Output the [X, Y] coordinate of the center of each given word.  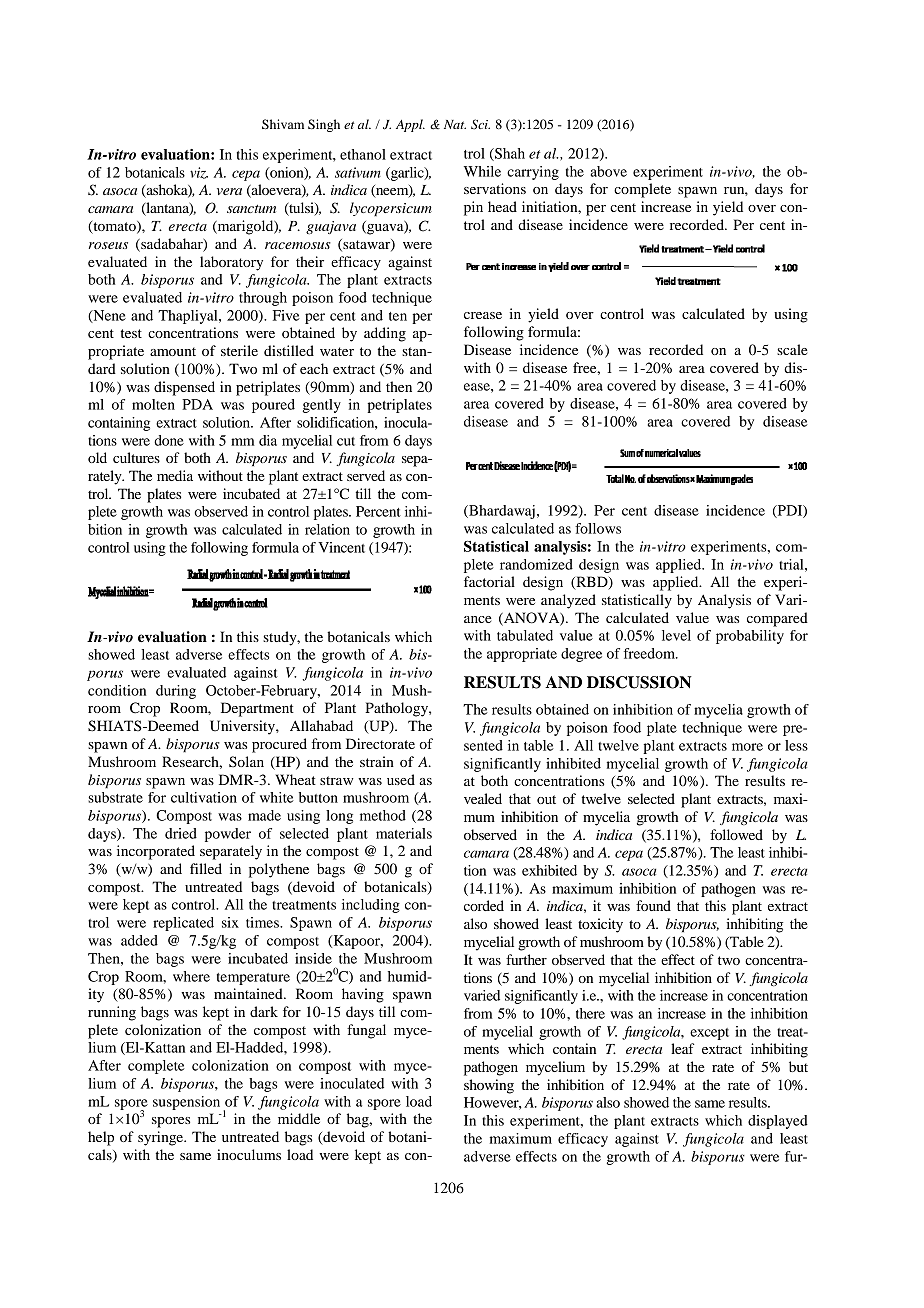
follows [598, 528]
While [482, 171]
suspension [186, 1103]
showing [489, 1086]
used [401, 779]
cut [346, 441]
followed [736, 834]
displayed [778, 1122]
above [608, 171]
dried [181, 833]
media [175, 475]
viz [199, 173]
